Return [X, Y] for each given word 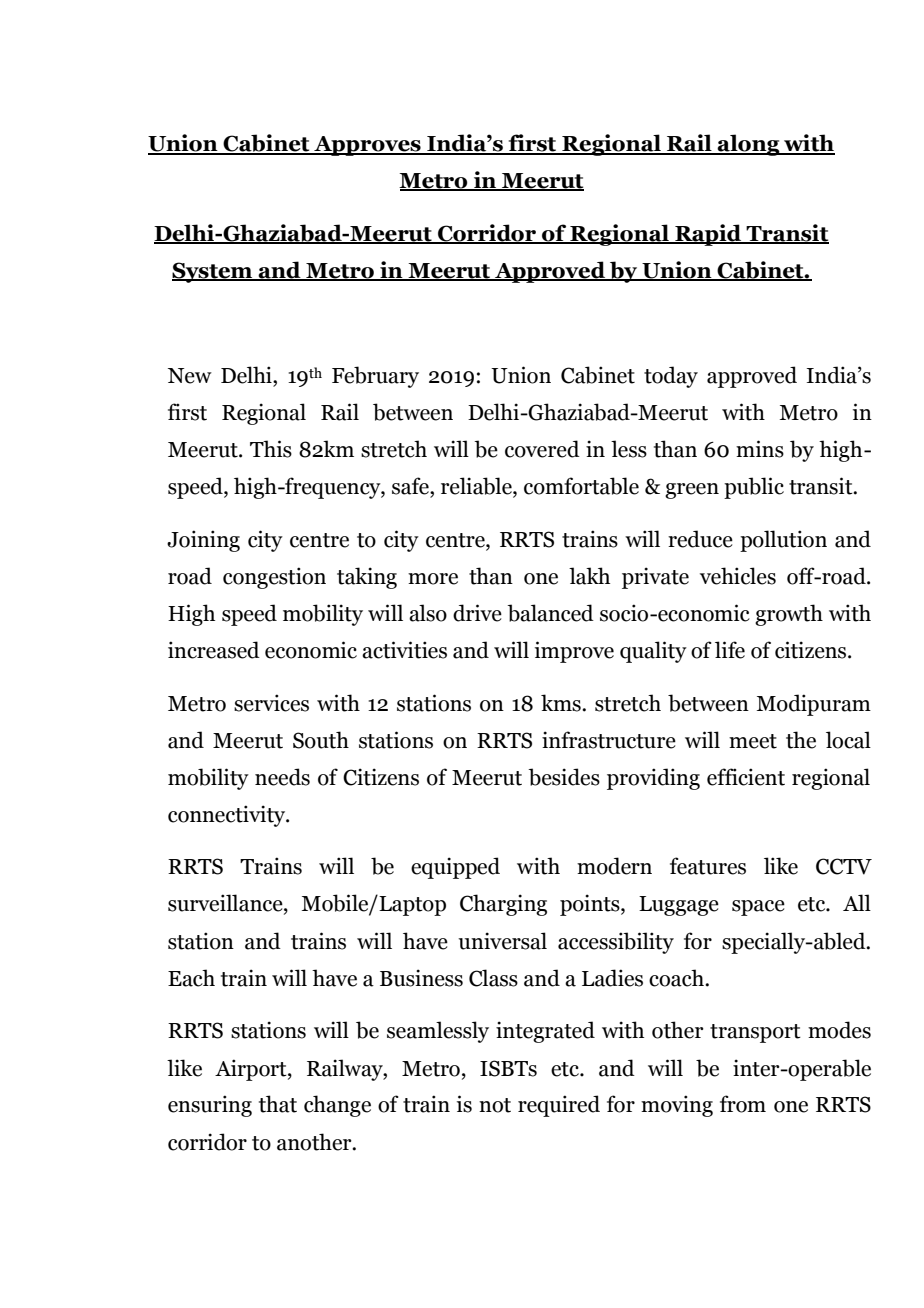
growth [789, 615]
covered [542, 449]
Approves [367, 146]
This [271, 449]
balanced [550, 613]
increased [214, 650]
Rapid [708, 235]
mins [760, 449]
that [278, 1104]
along [749, 145]
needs [282, 777]
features [708, 866]
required [559, 1106]
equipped [455, 868]
